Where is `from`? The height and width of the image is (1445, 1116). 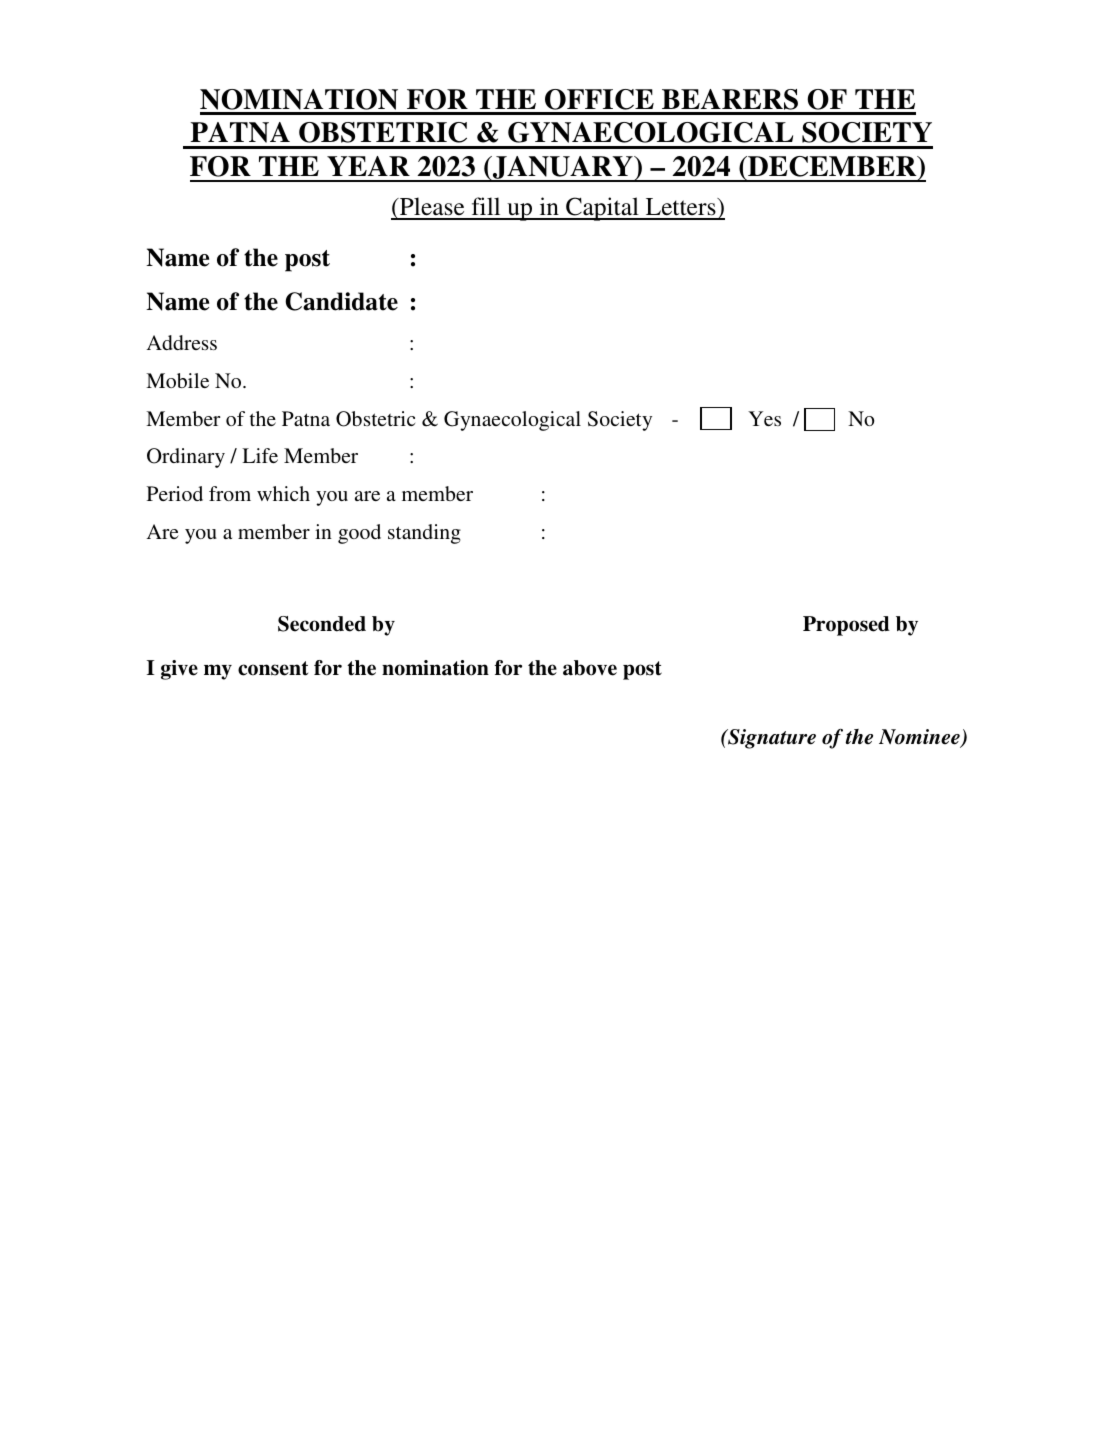
from is located at coordinates (230, 493).
